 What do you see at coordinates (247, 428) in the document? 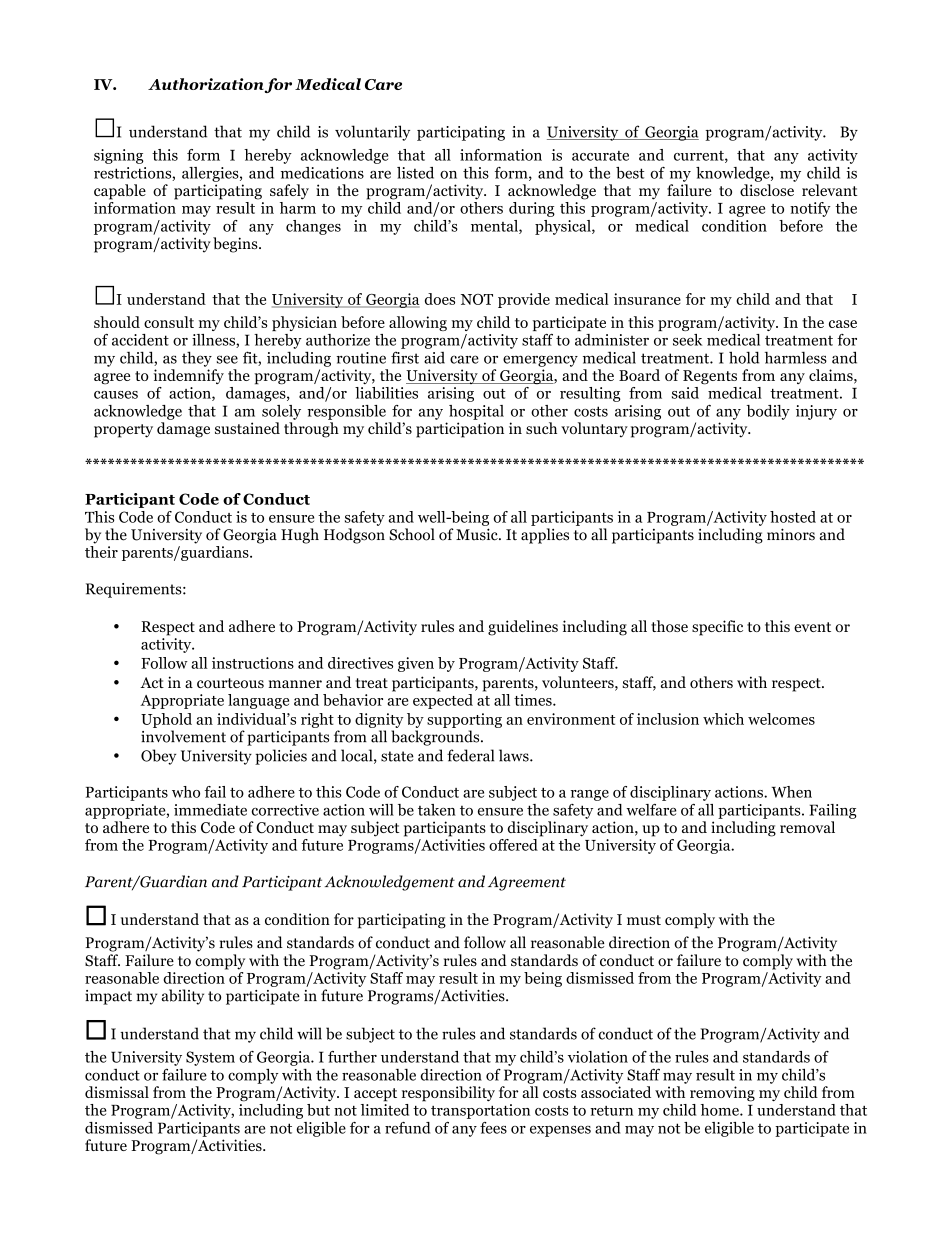
I see `sustained` at bounding box center [247, 428].
